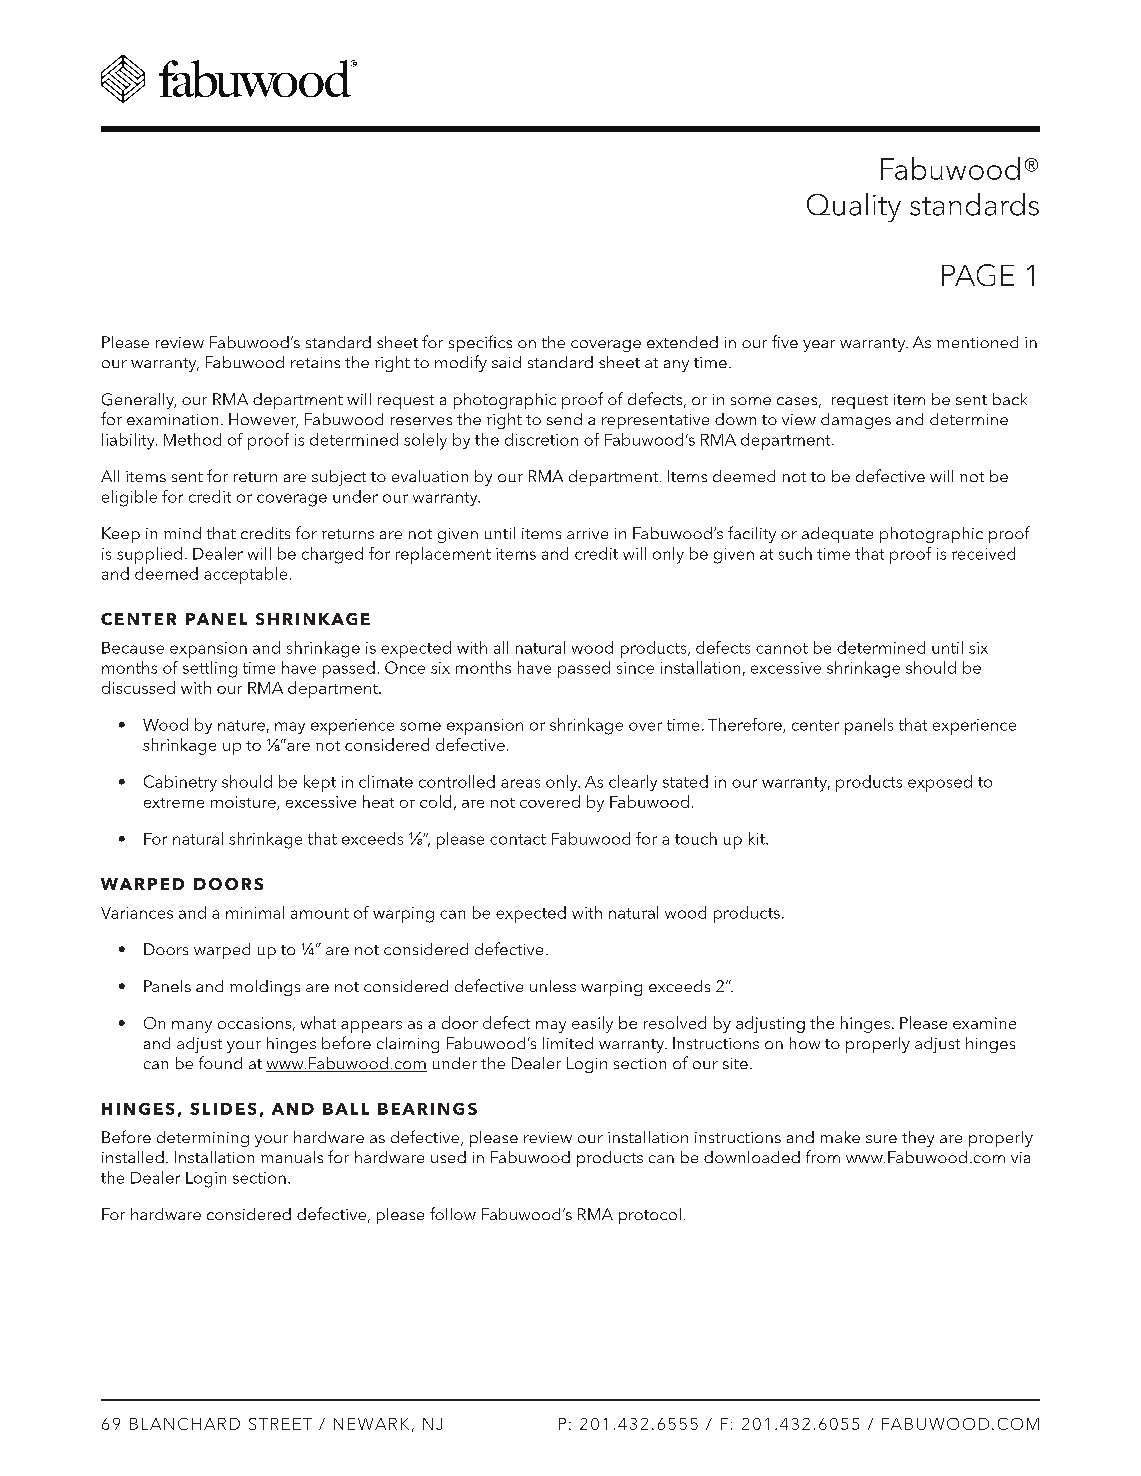 The image size is (1141, 1476). I want to click on Quality, so click(854, 207).
